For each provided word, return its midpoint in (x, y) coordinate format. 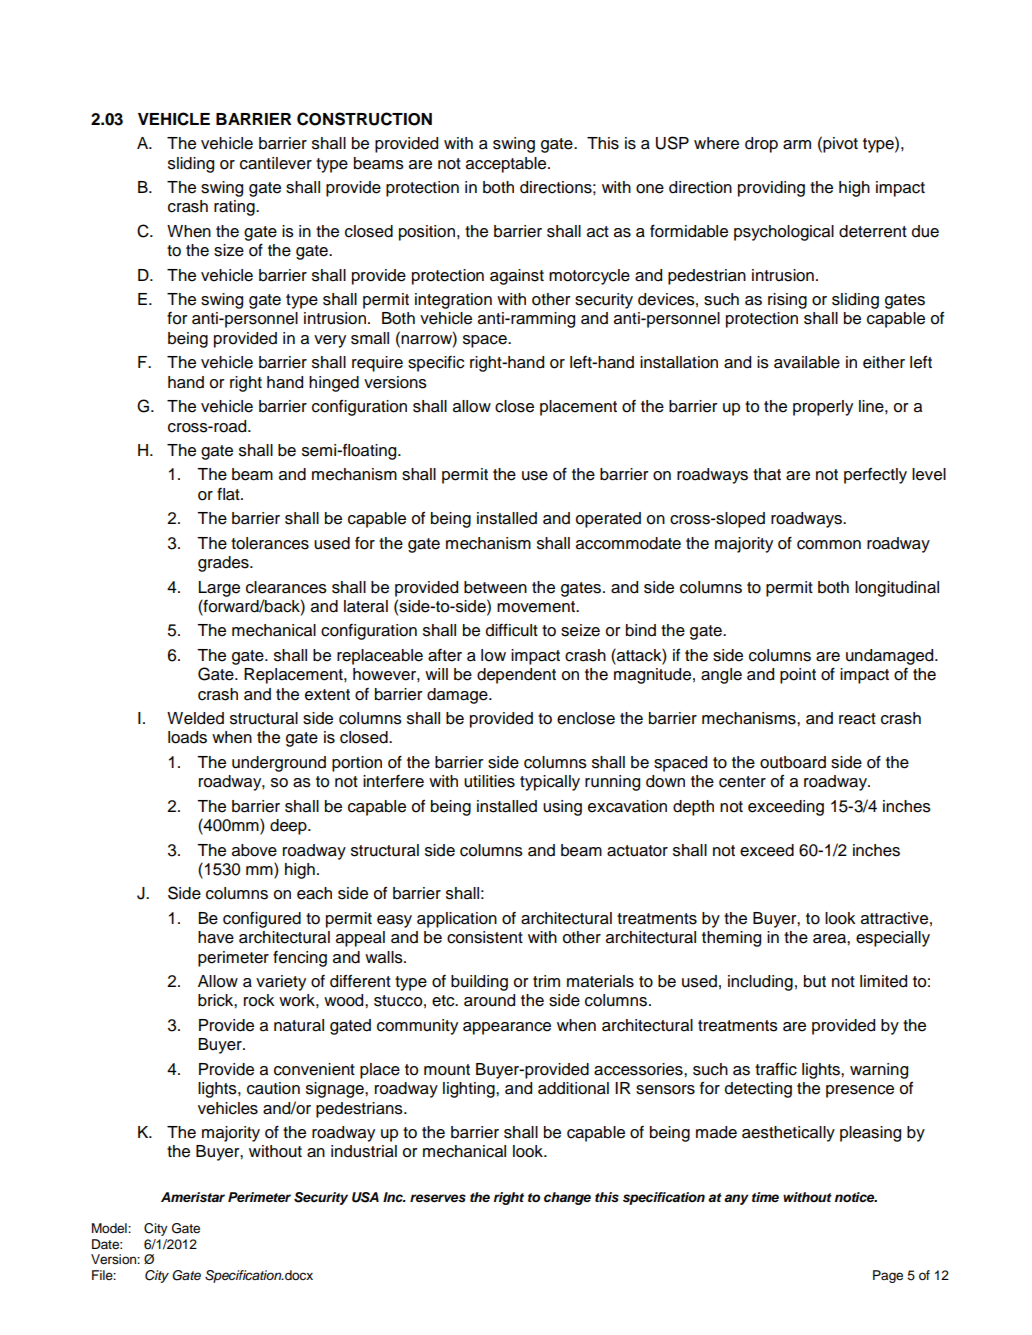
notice (856, 1197)
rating (235, 208)
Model (110, 1228)
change (567, 1198)
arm (797, 145)
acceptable (507, 165)
